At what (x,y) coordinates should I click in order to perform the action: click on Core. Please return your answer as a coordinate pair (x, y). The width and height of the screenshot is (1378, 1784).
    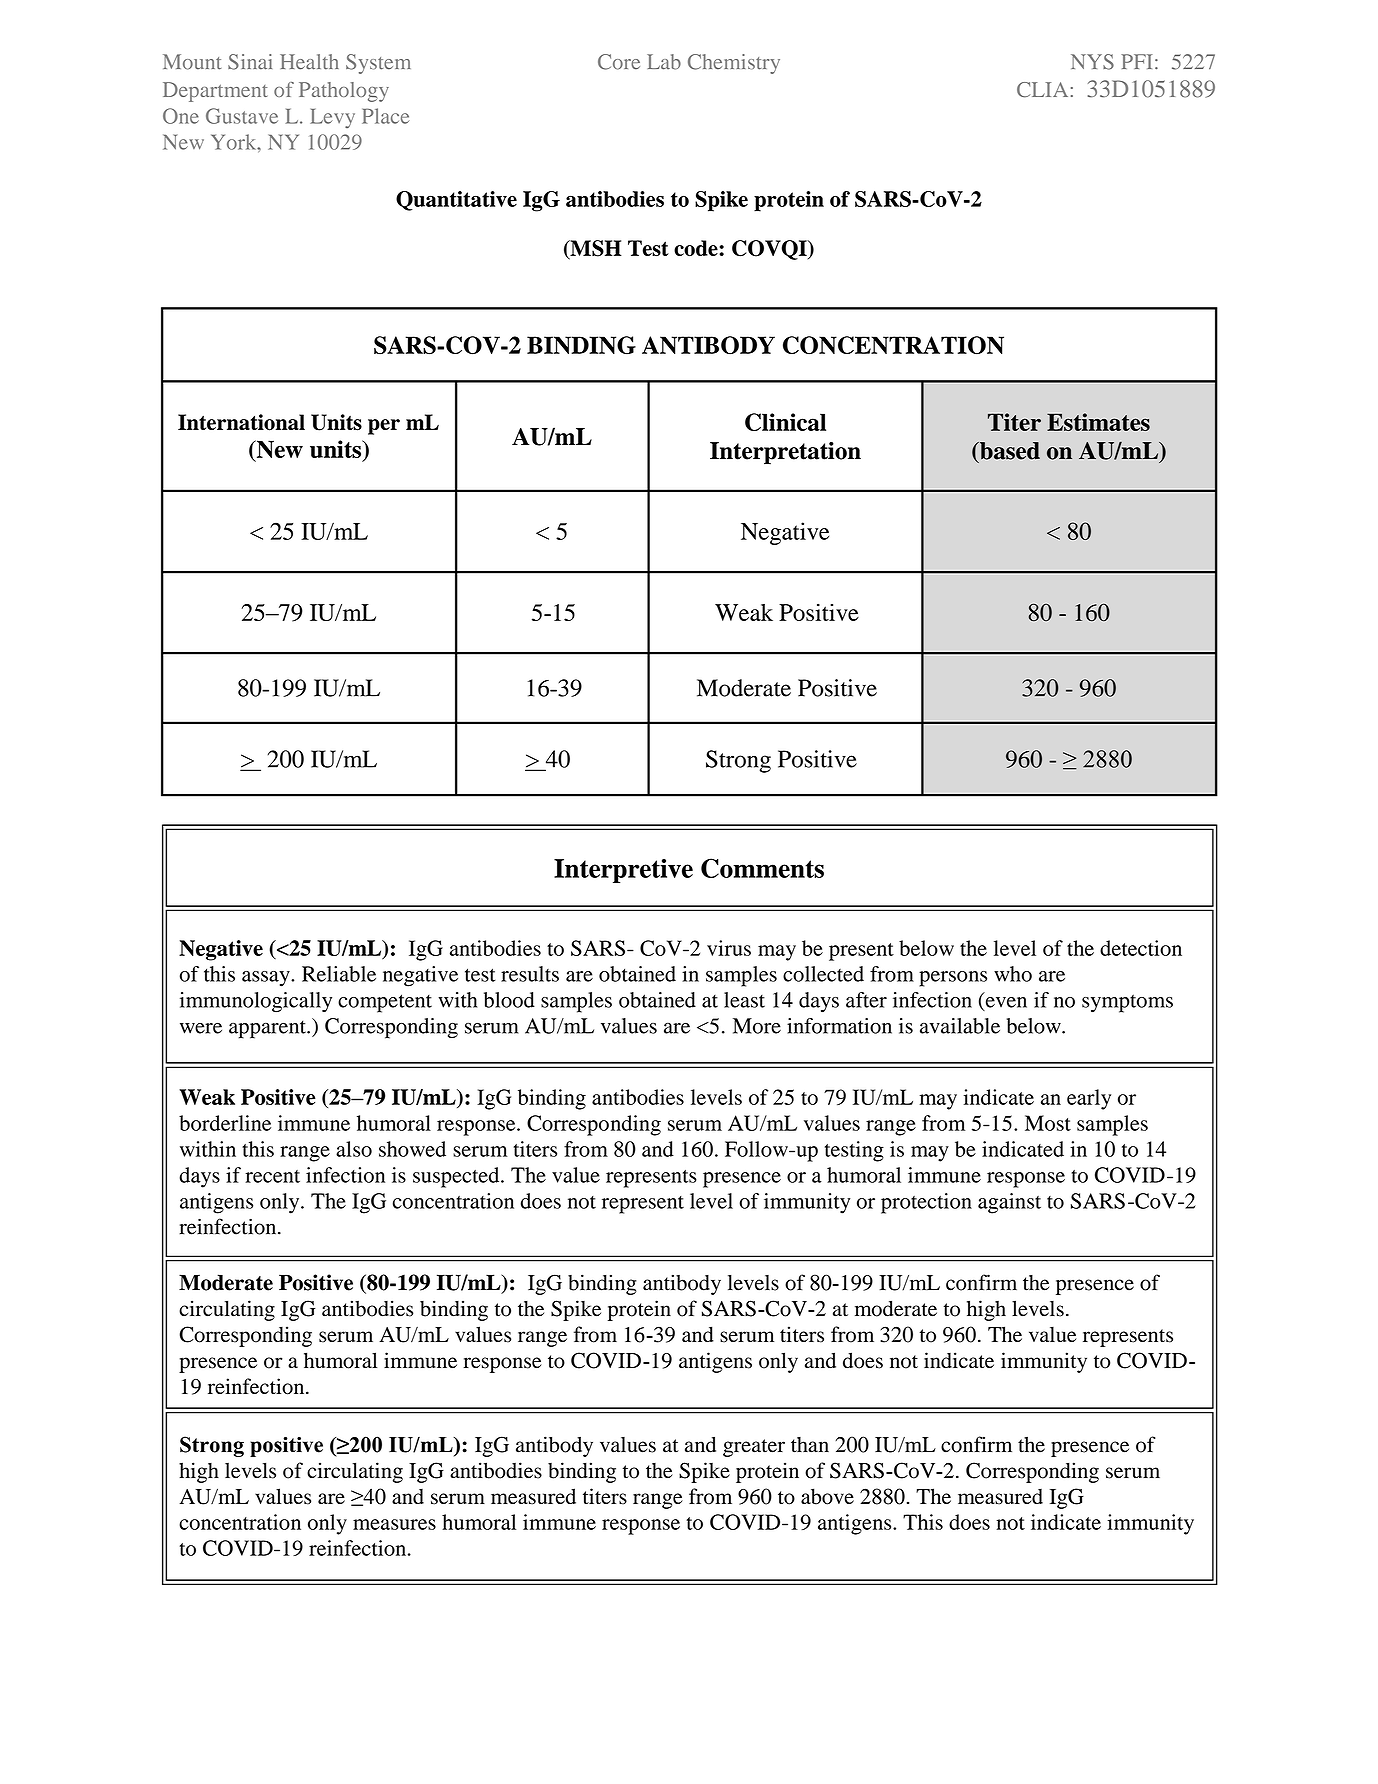
    Looking at the image, I should click on (619, 62).
